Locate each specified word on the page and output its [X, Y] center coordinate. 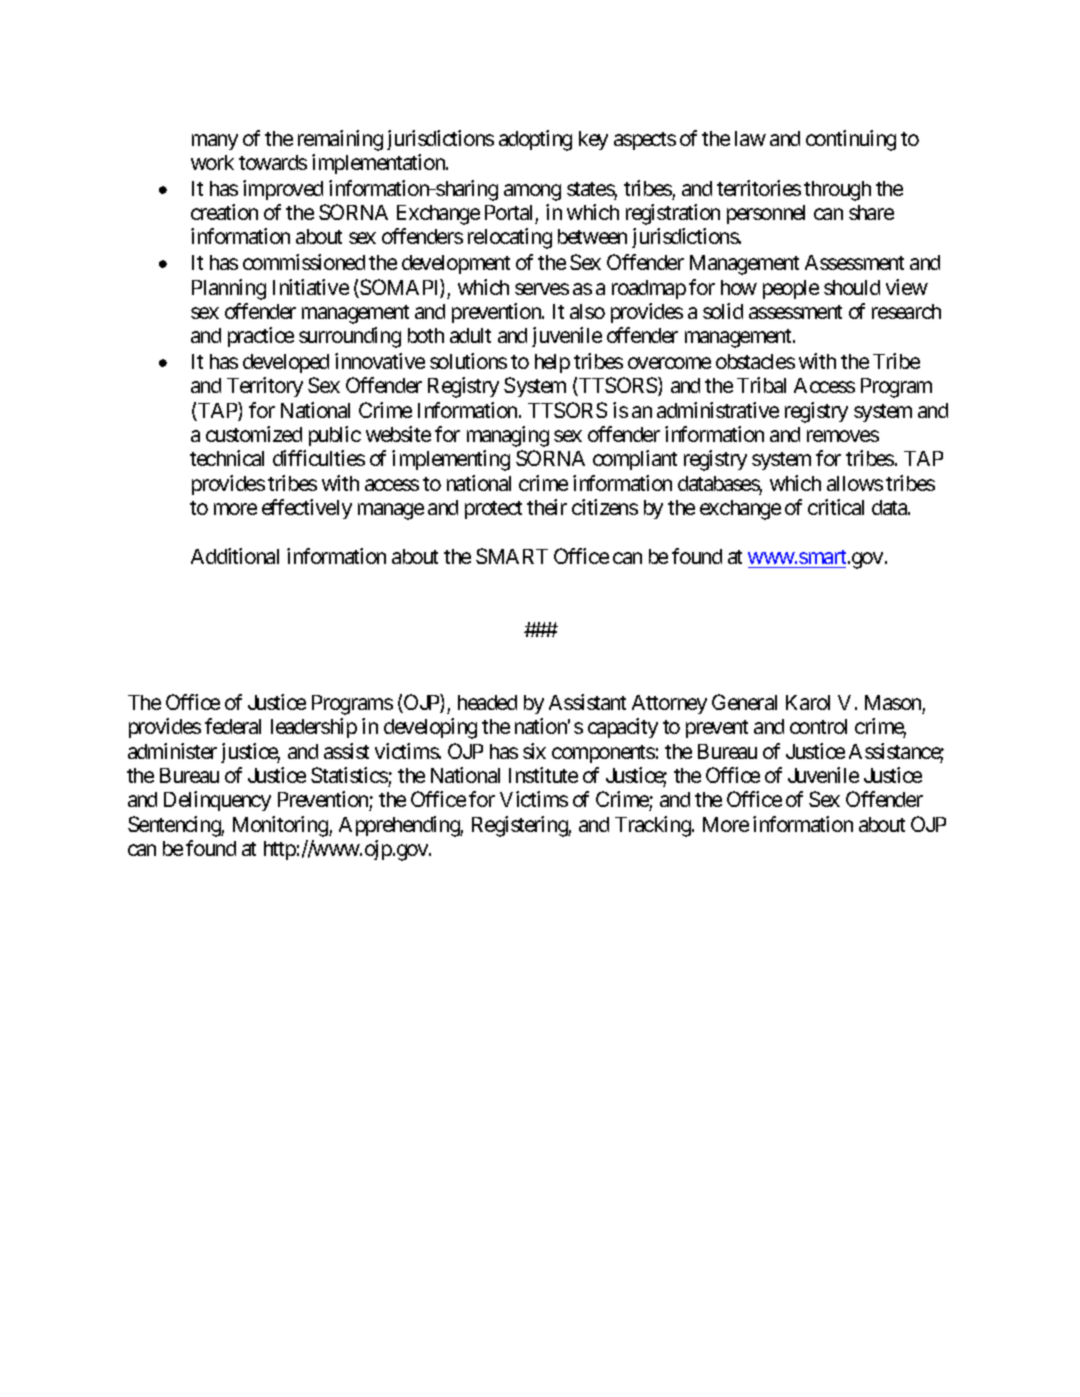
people [791, 289]
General [744, 702]
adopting [535, 140]
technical [227, 458]
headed [487, 702]
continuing [851, 140]
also [587, 311]
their [547, 507]
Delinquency [217, 801]
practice [261, 337]
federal [233, 726]
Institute [543, 775]
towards [273, 162]
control [818, 726]
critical [836, 507]
